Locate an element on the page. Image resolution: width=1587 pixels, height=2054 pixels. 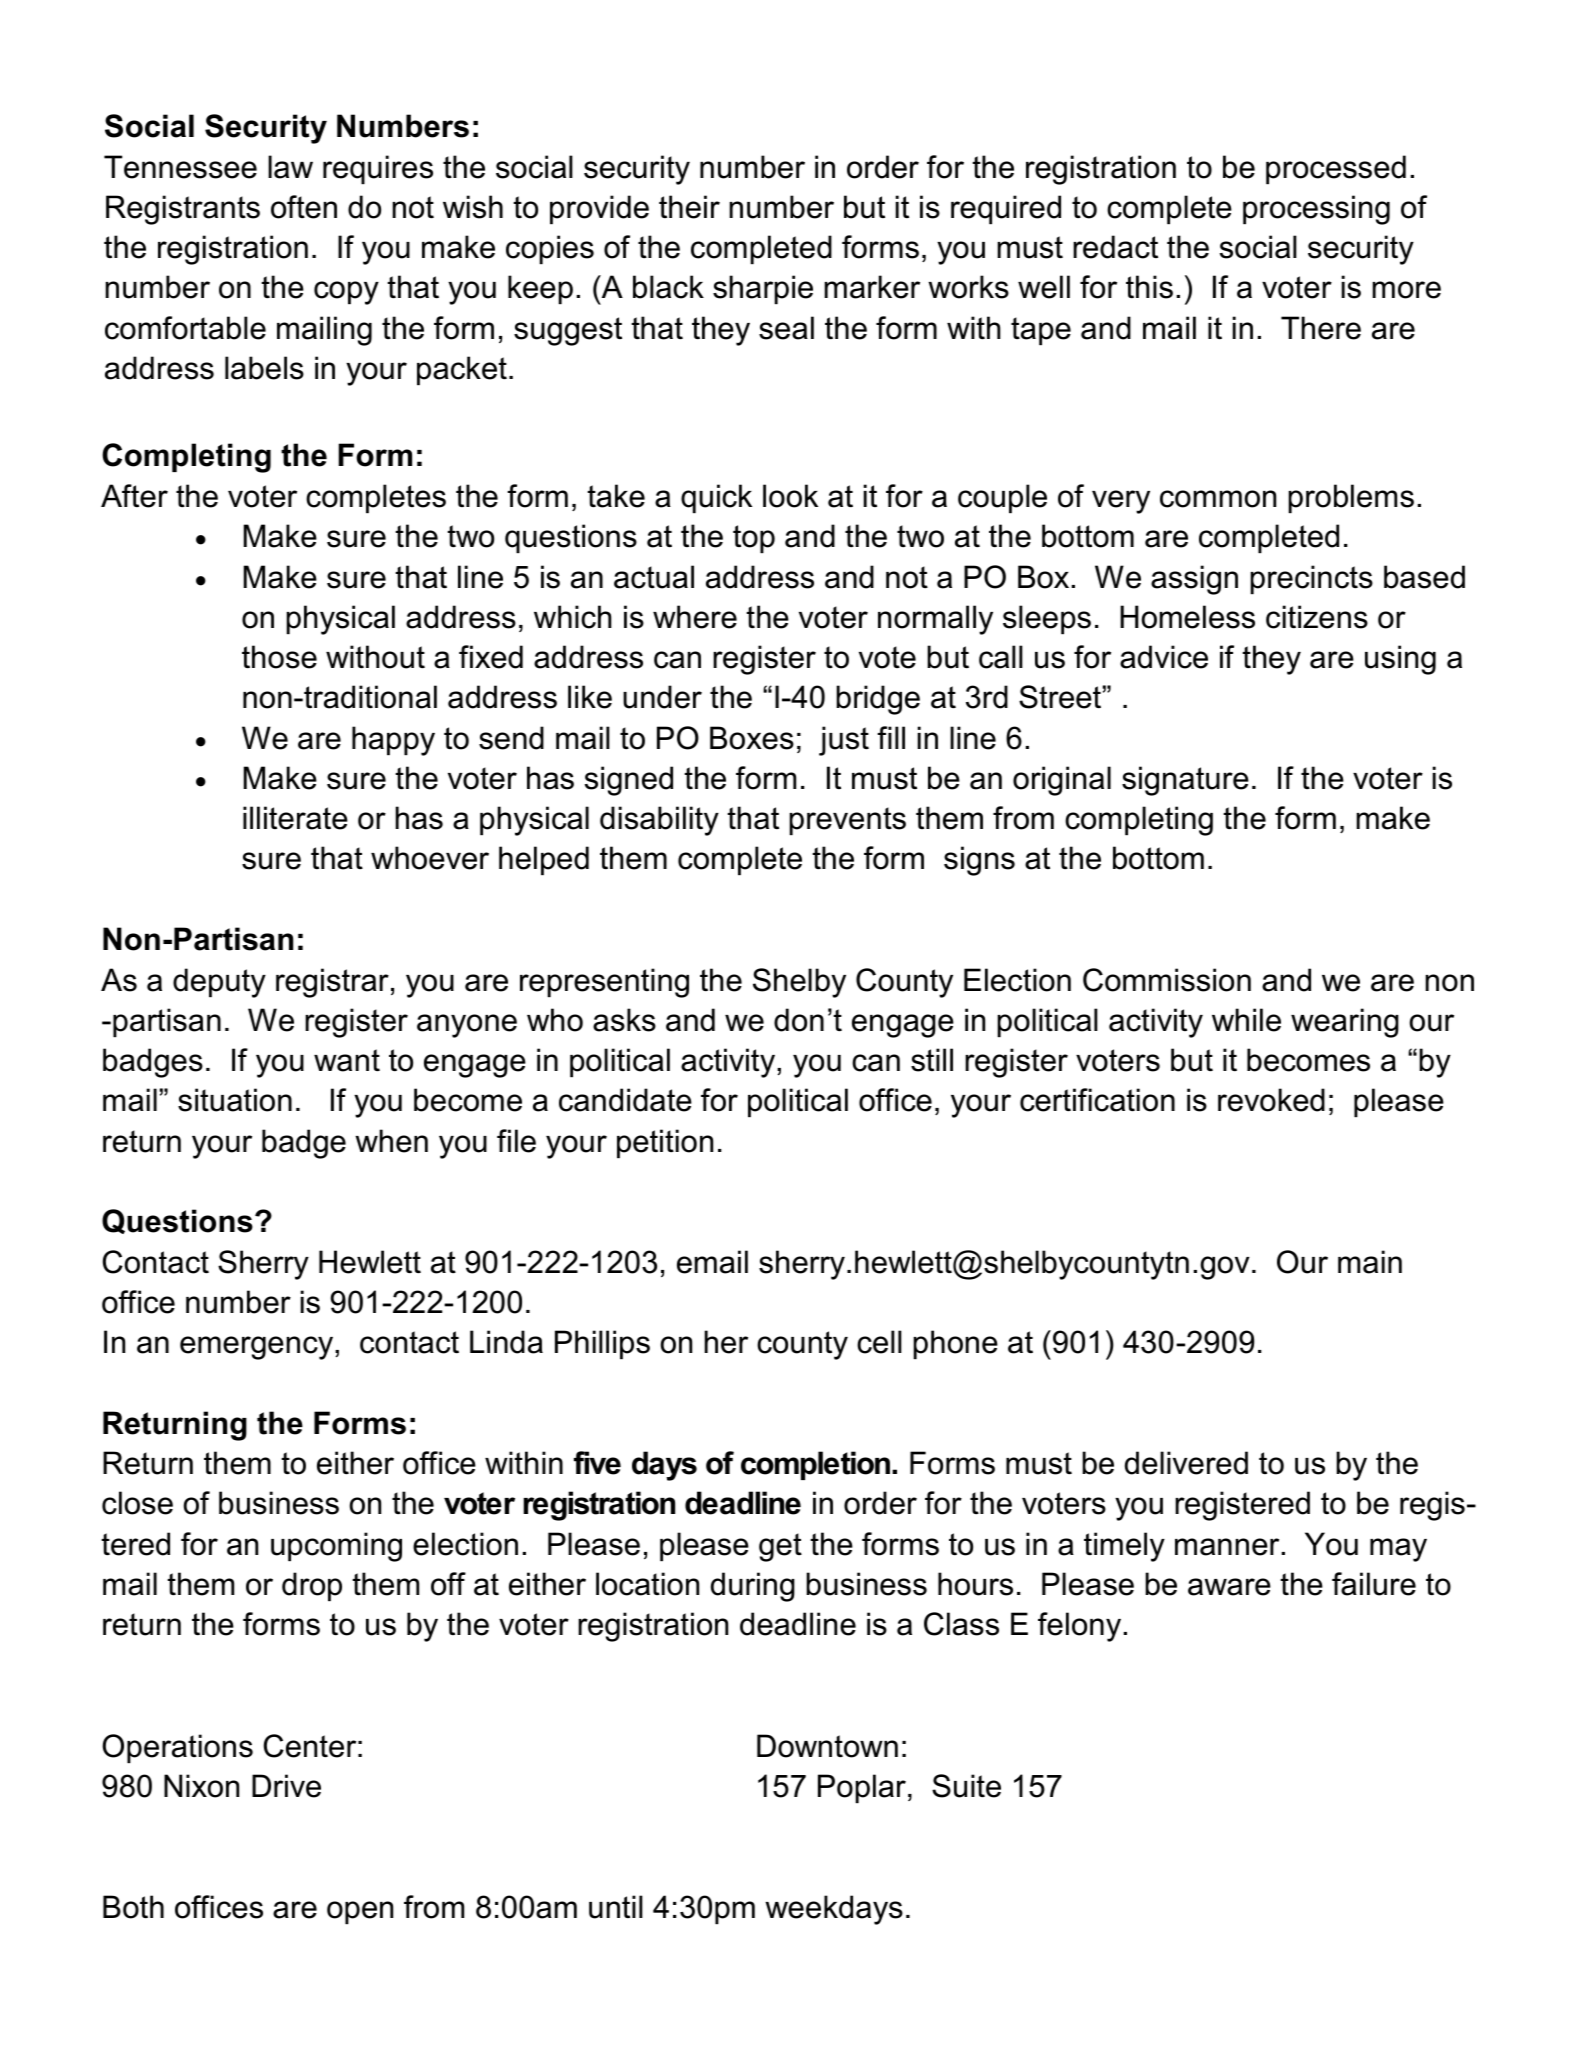
while is located at coordinates (1246, 1020).
